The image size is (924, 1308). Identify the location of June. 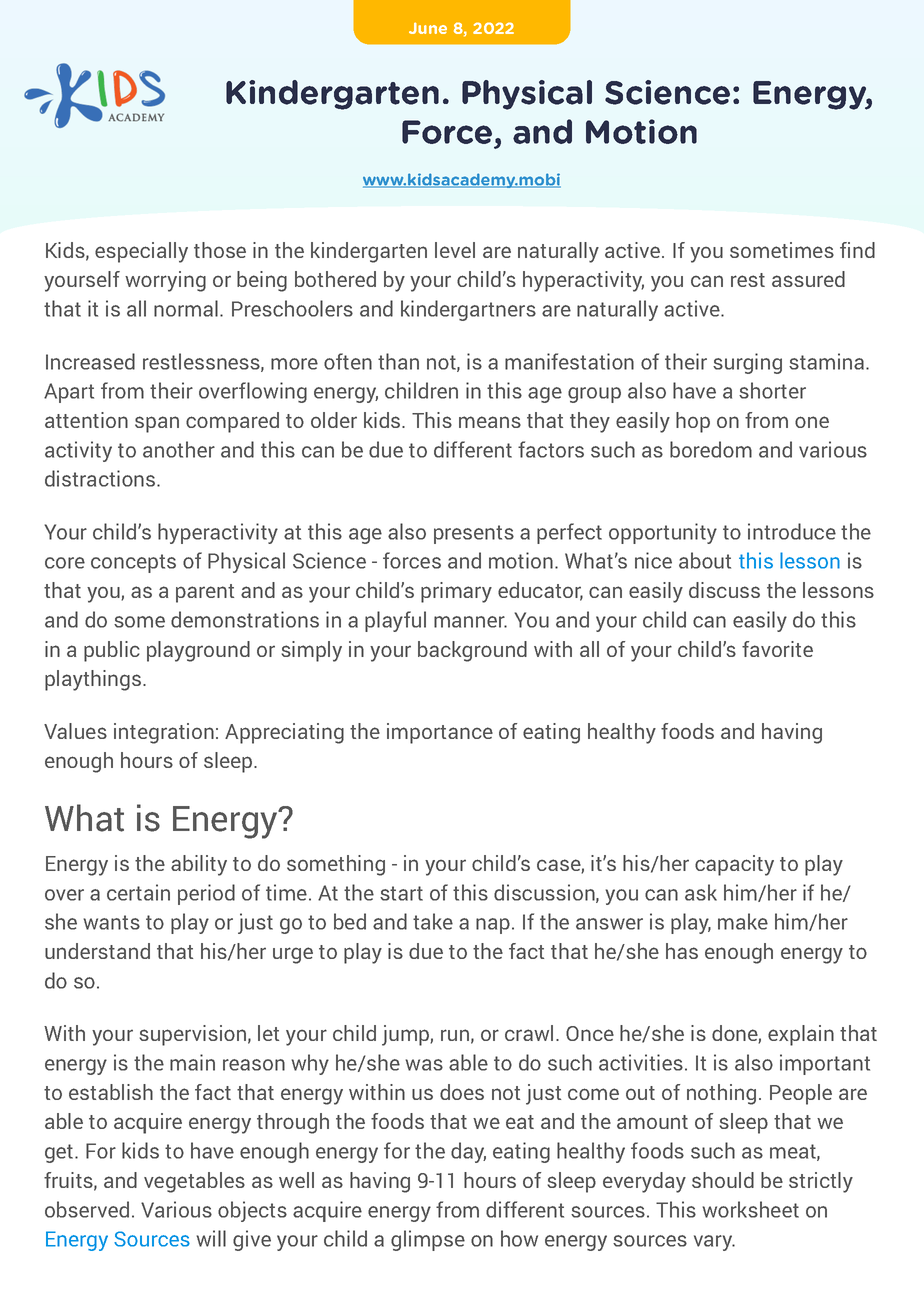
(428, 28).
